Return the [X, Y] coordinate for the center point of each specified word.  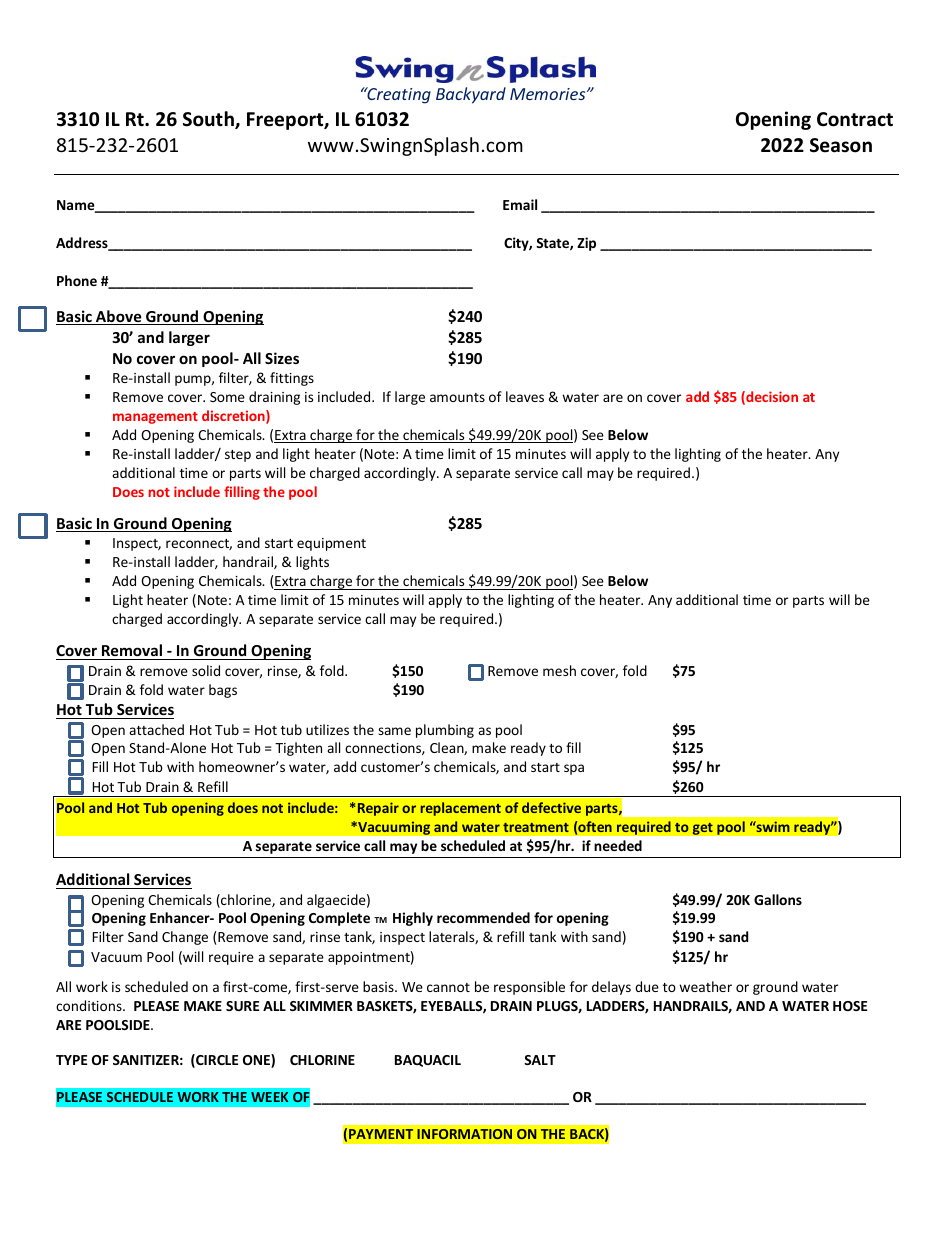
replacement [461, 809]
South [209, 120]
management [155, 418]
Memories [549, 94]
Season [841, 145]
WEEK [269, 1097]
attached [156, 729]
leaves [525, 396]
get [702, 828]
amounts [457, 397]
